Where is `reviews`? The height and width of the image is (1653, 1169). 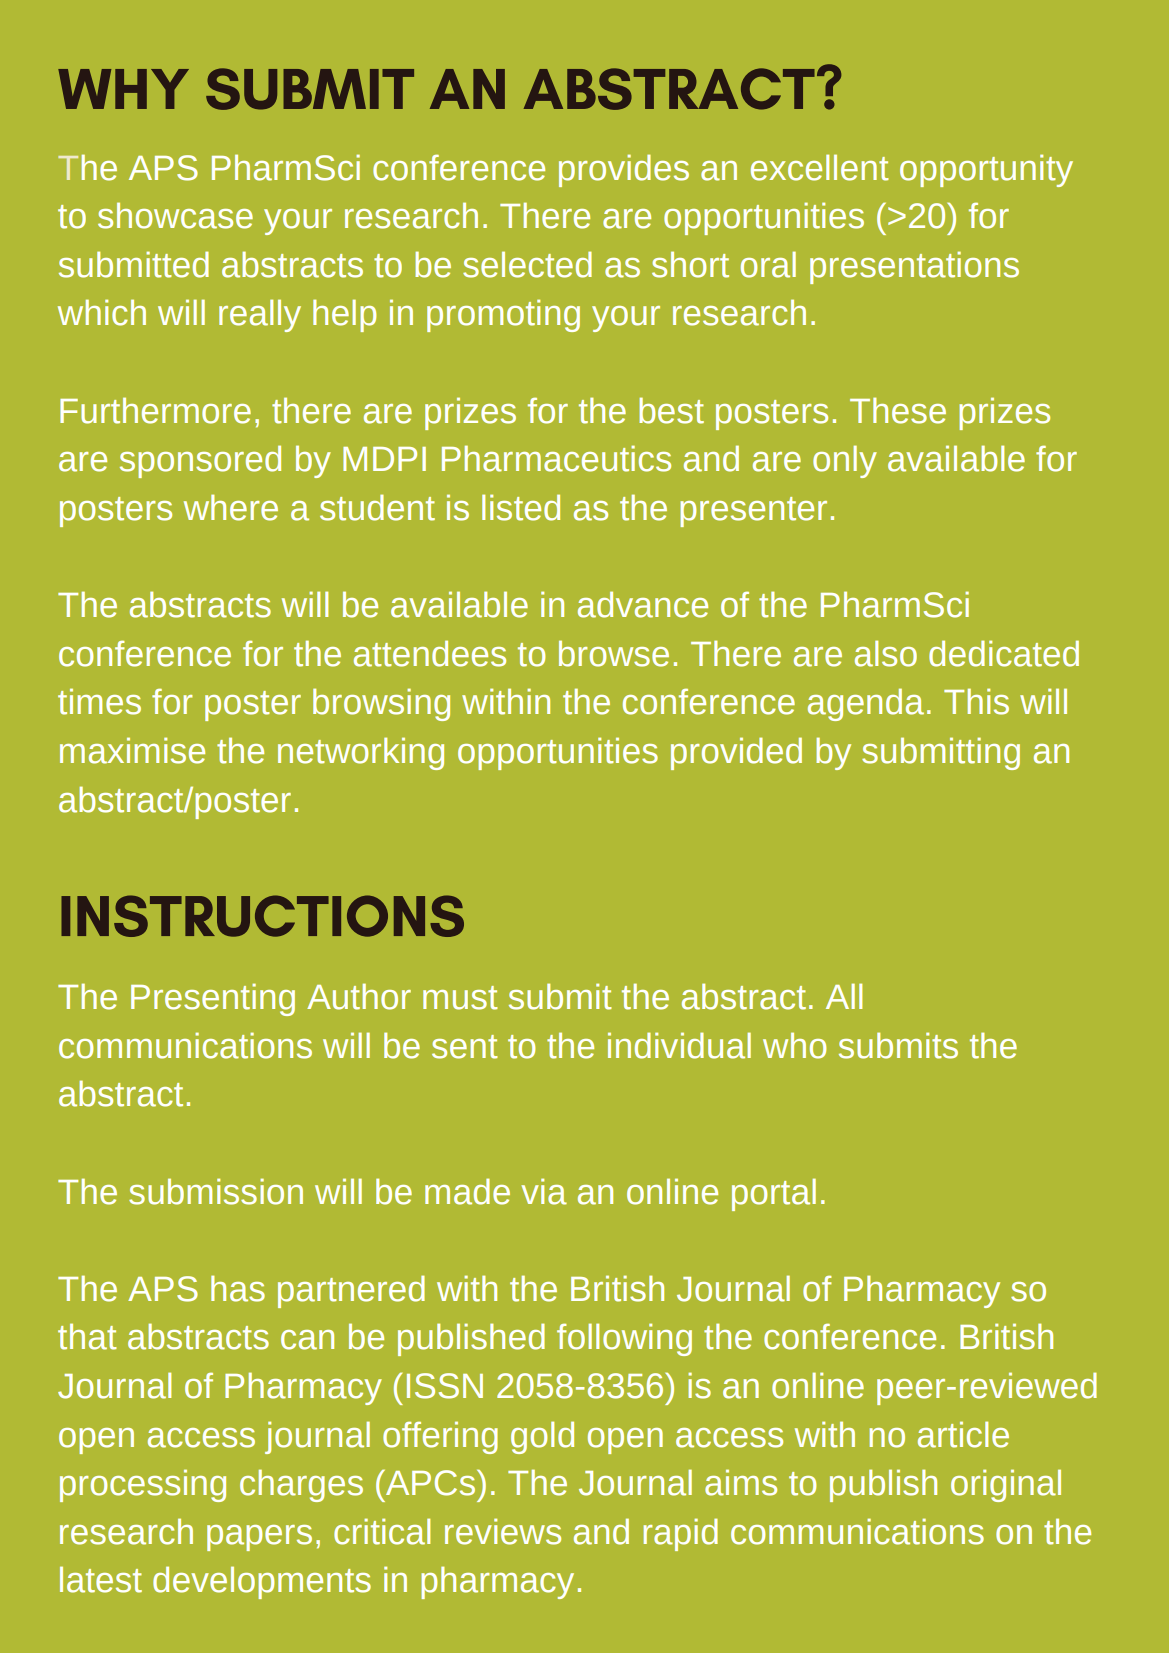 reviews is located at coordinates (503, 1531).
